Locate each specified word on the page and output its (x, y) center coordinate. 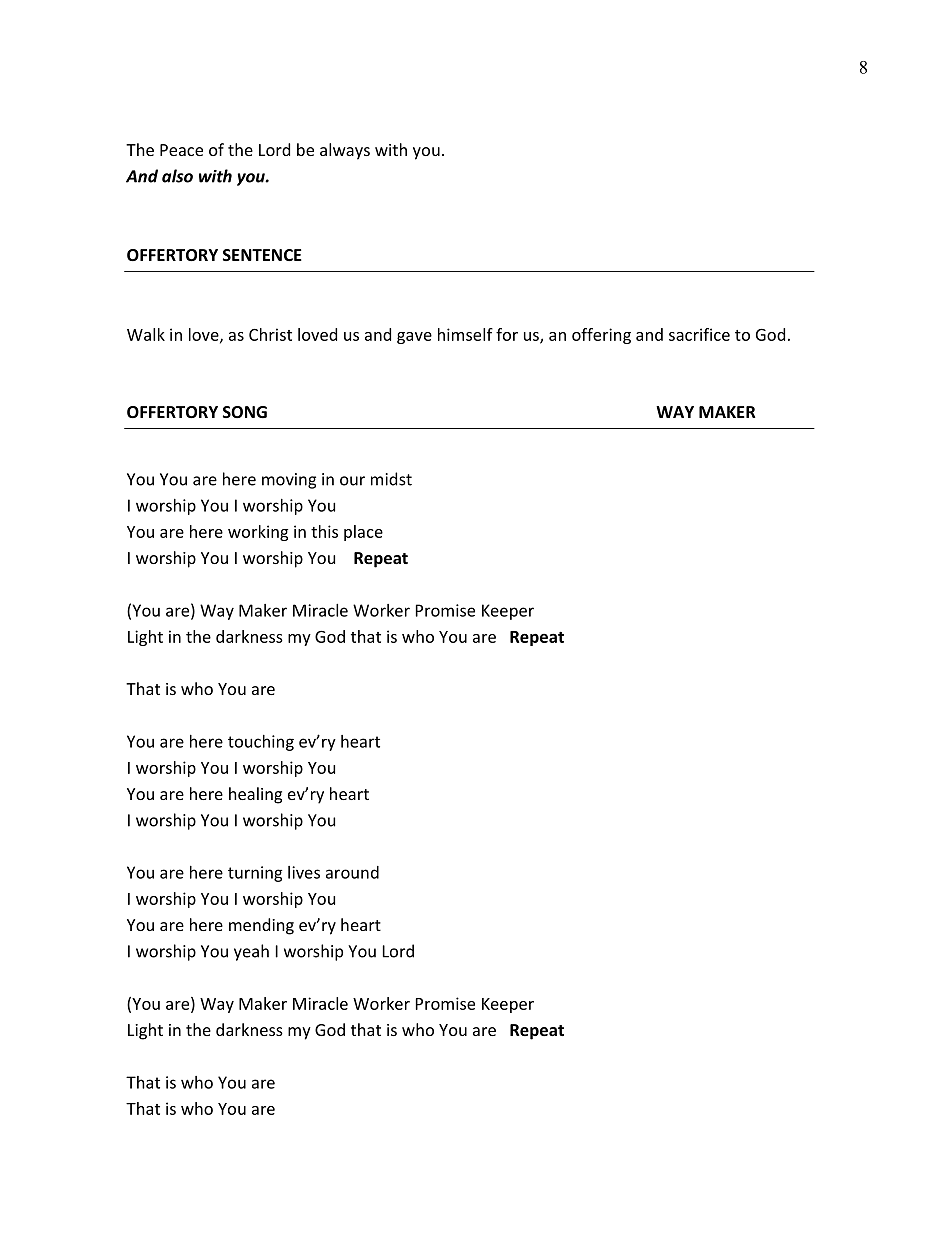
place (363, 533)
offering (601, 336)
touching (261, 743)
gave (414, 338)
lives (304, 872)
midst (391, 479)
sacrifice (699, 334)
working (258, 533)
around (352, 872)
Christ (270, 334)
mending (261, 926)
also (177, 176)
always (345, 151)
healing (255, 795)
